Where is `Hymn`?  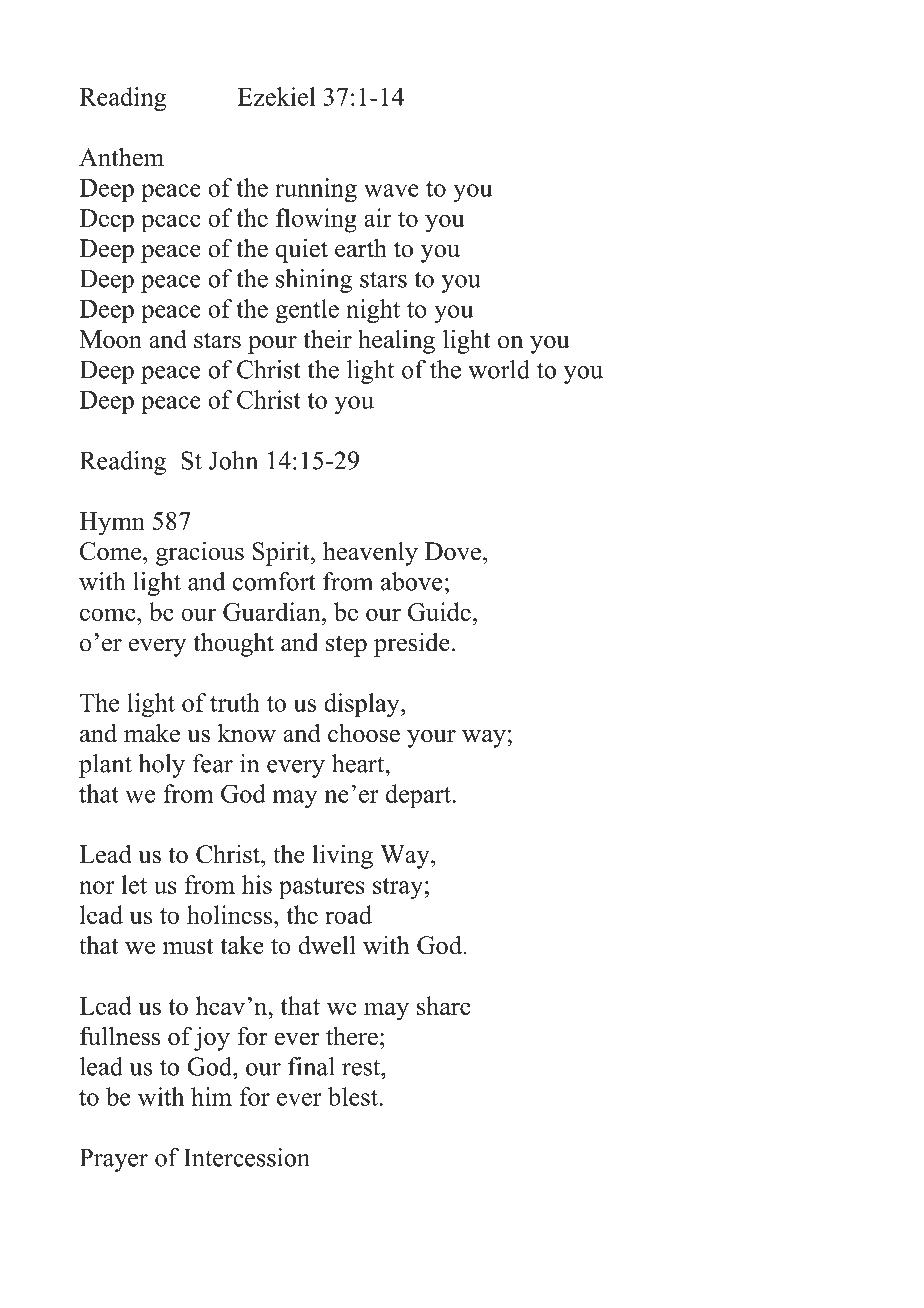
Hymn is located at coordinates (112, 524).
